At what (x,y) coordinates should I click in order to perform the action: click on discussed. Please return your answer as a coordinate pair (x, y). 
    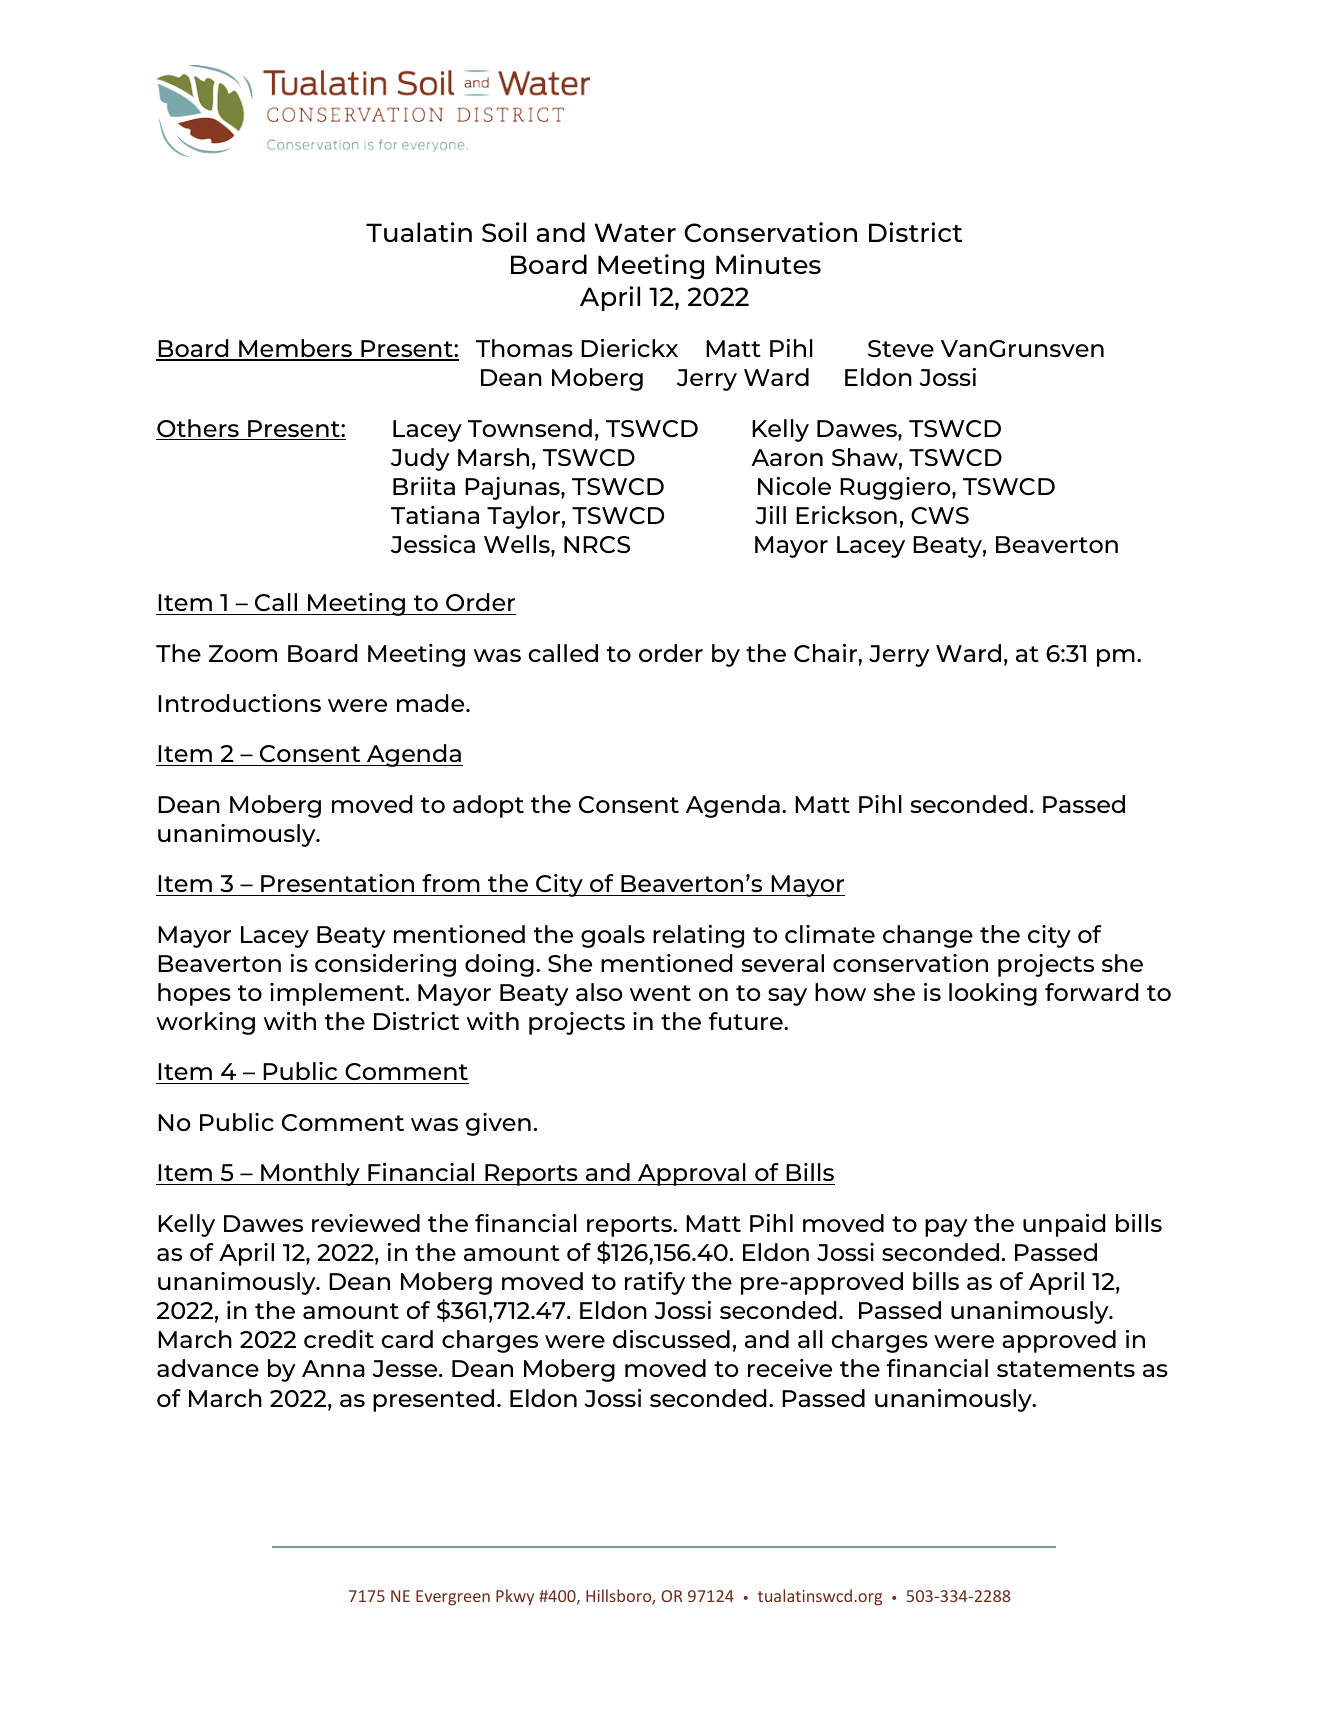
    Looking at the image, I should click on (671, 1339).
